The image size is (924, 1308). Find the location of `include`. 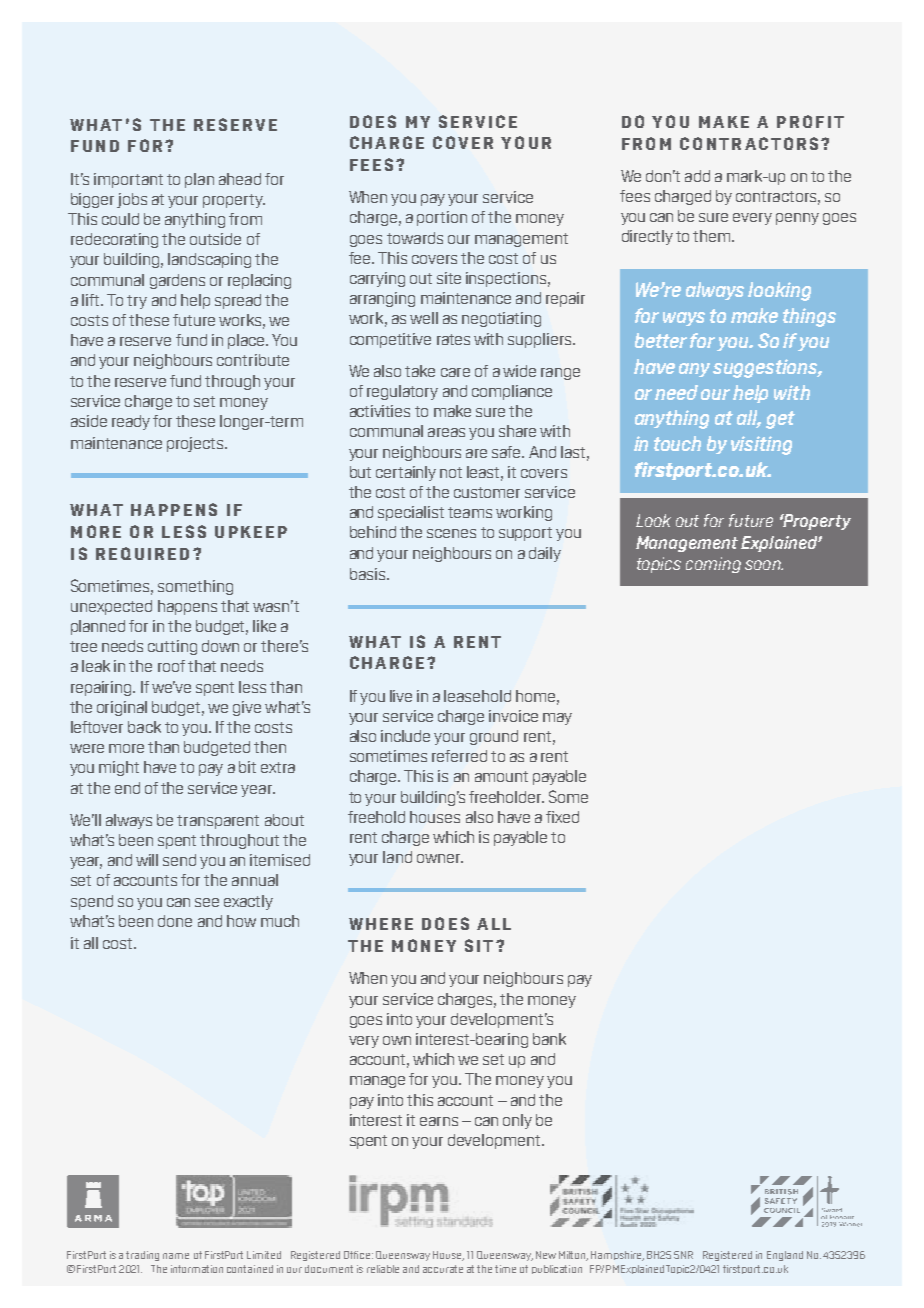

include is located at coordinates (405, 736).
